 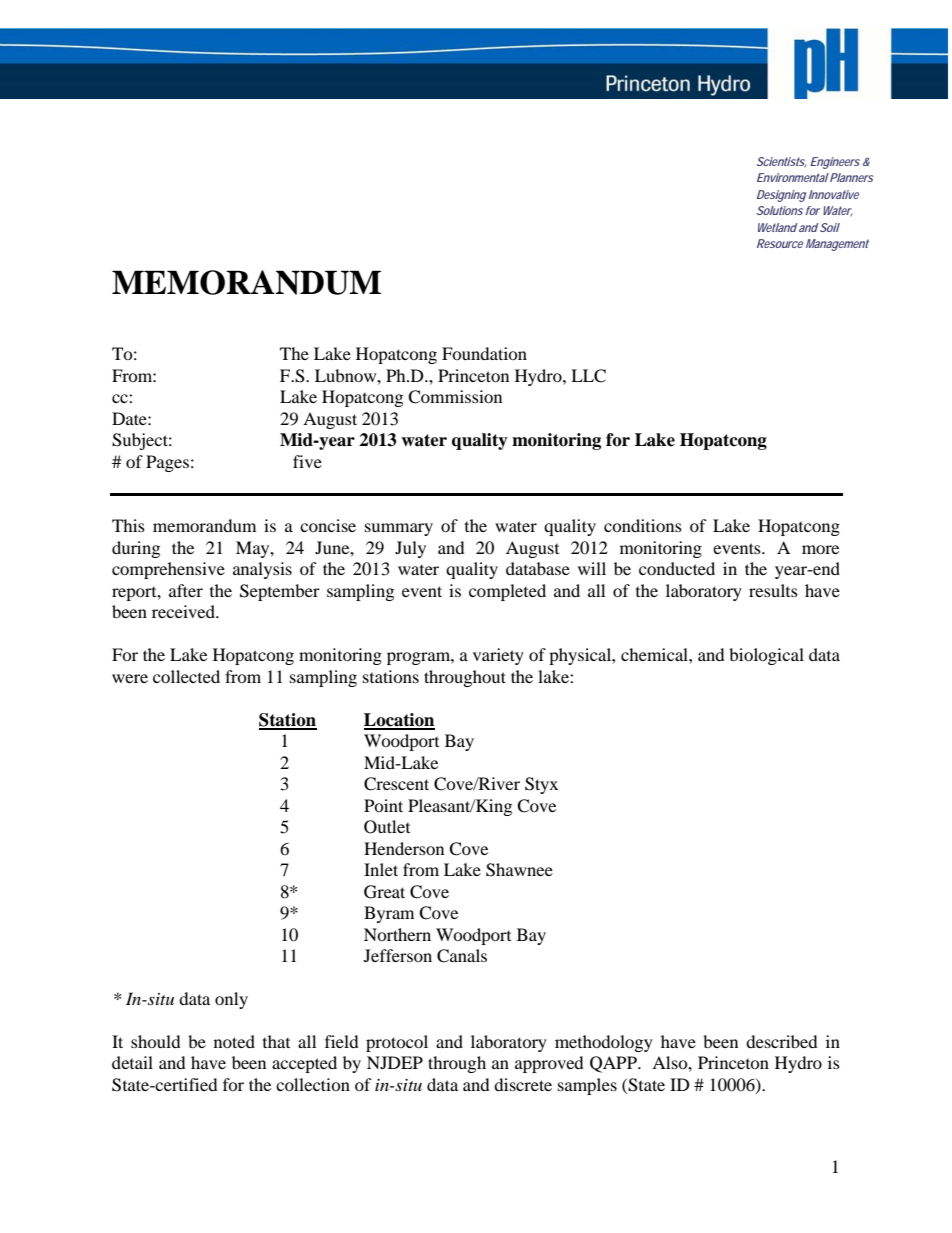 I want to click on LLC, so click(x=588, y=376).
